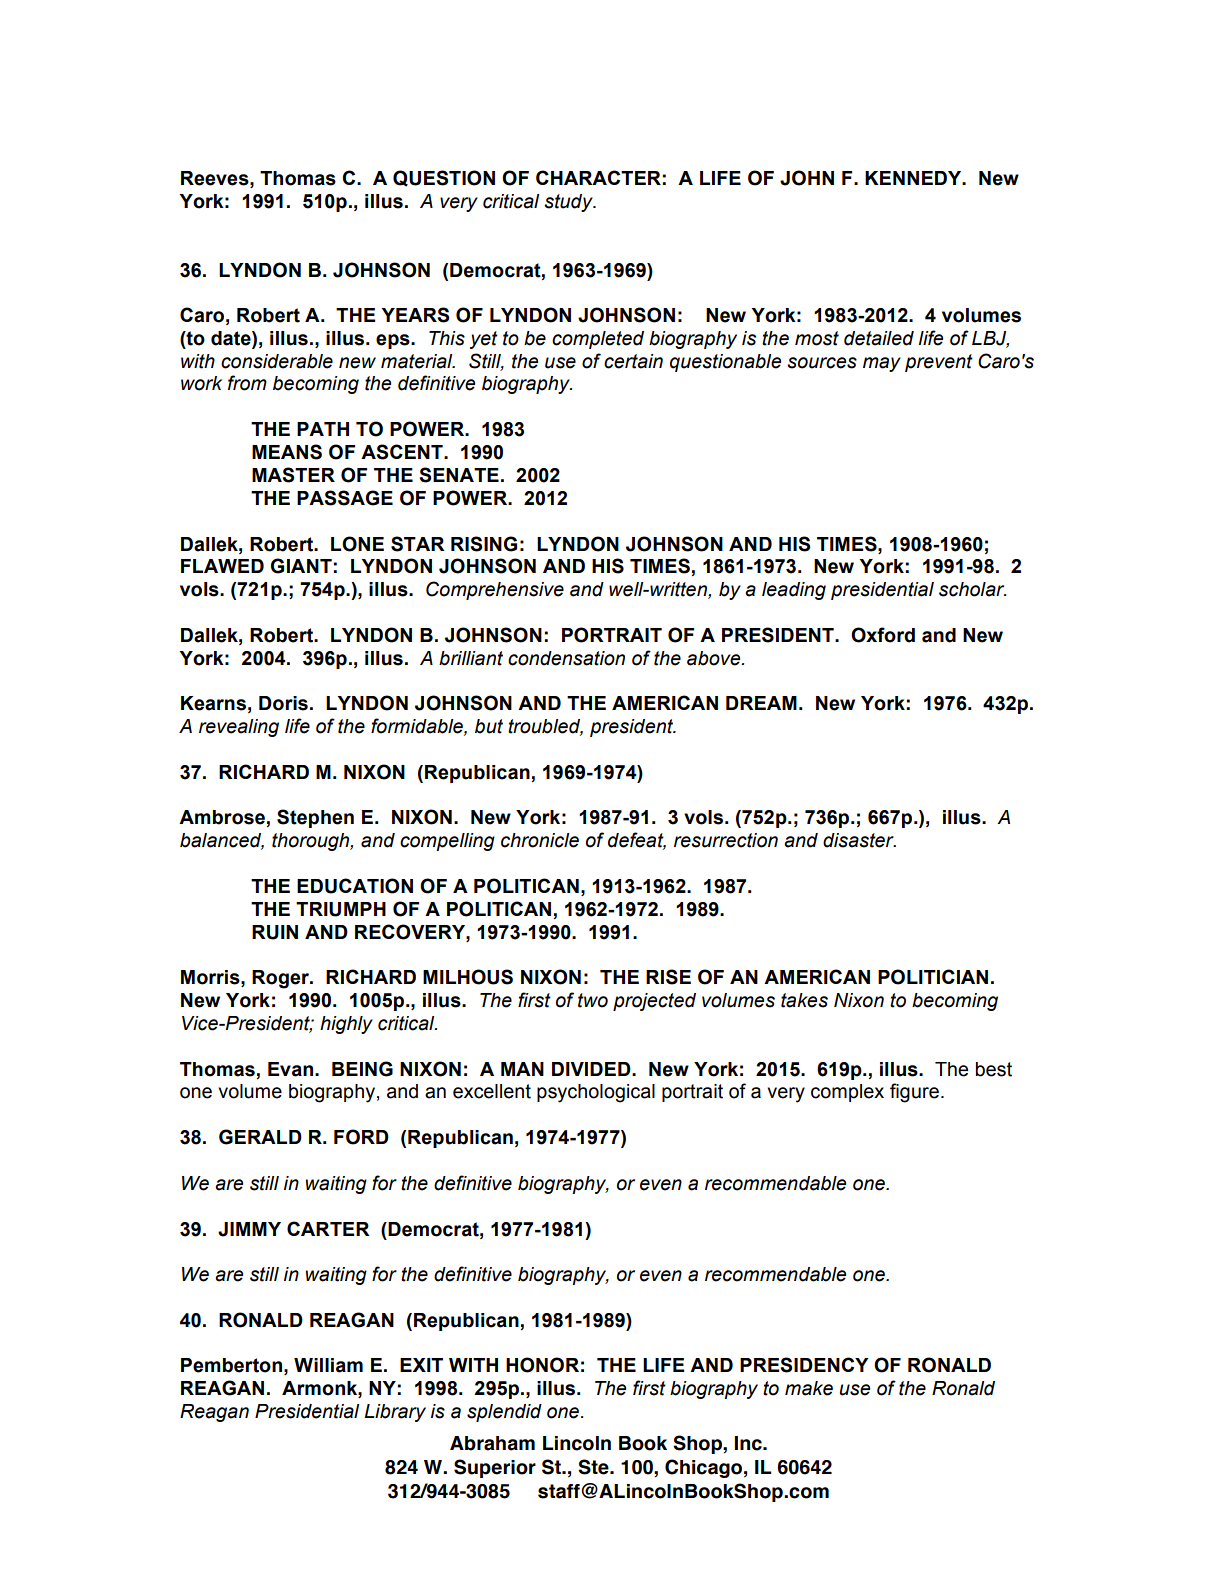  What do you see at coordinates (260, 1137) in the page?
I see `GERALD` at bounding box center [260, 1137].
